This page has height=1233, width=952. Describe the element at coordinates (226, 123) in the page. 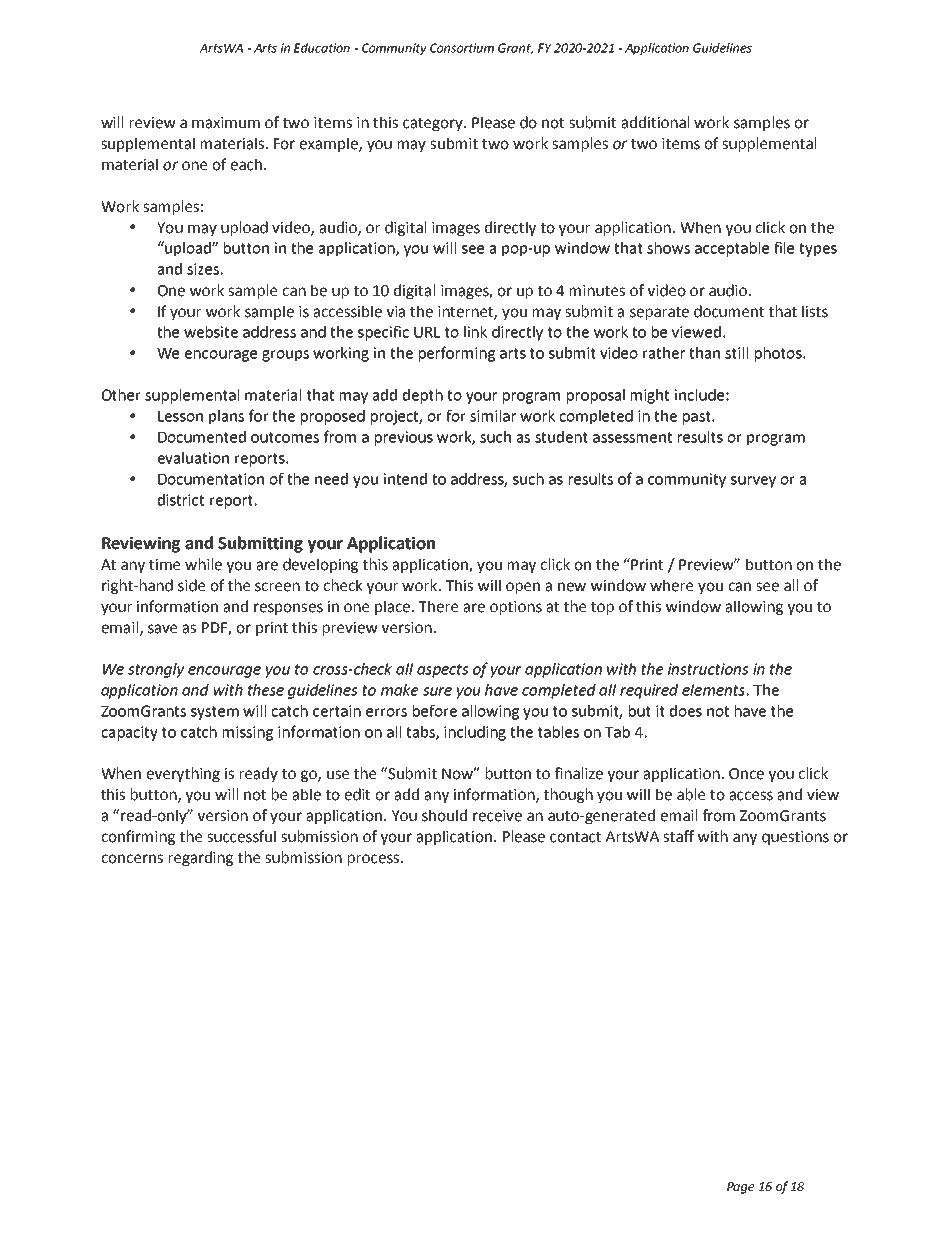

I see `maximum` at that location.
